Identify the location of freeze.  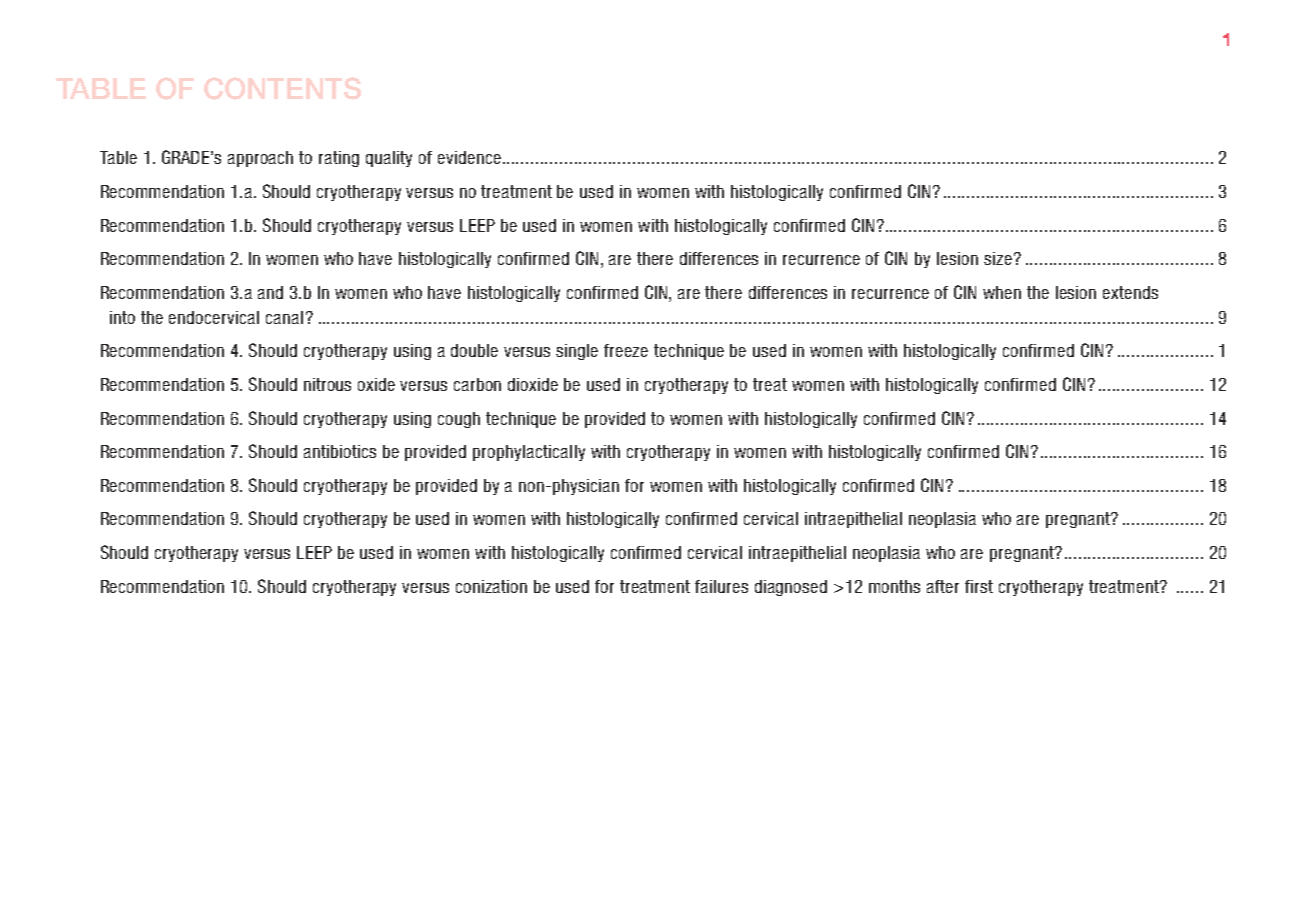
(626, 350).
